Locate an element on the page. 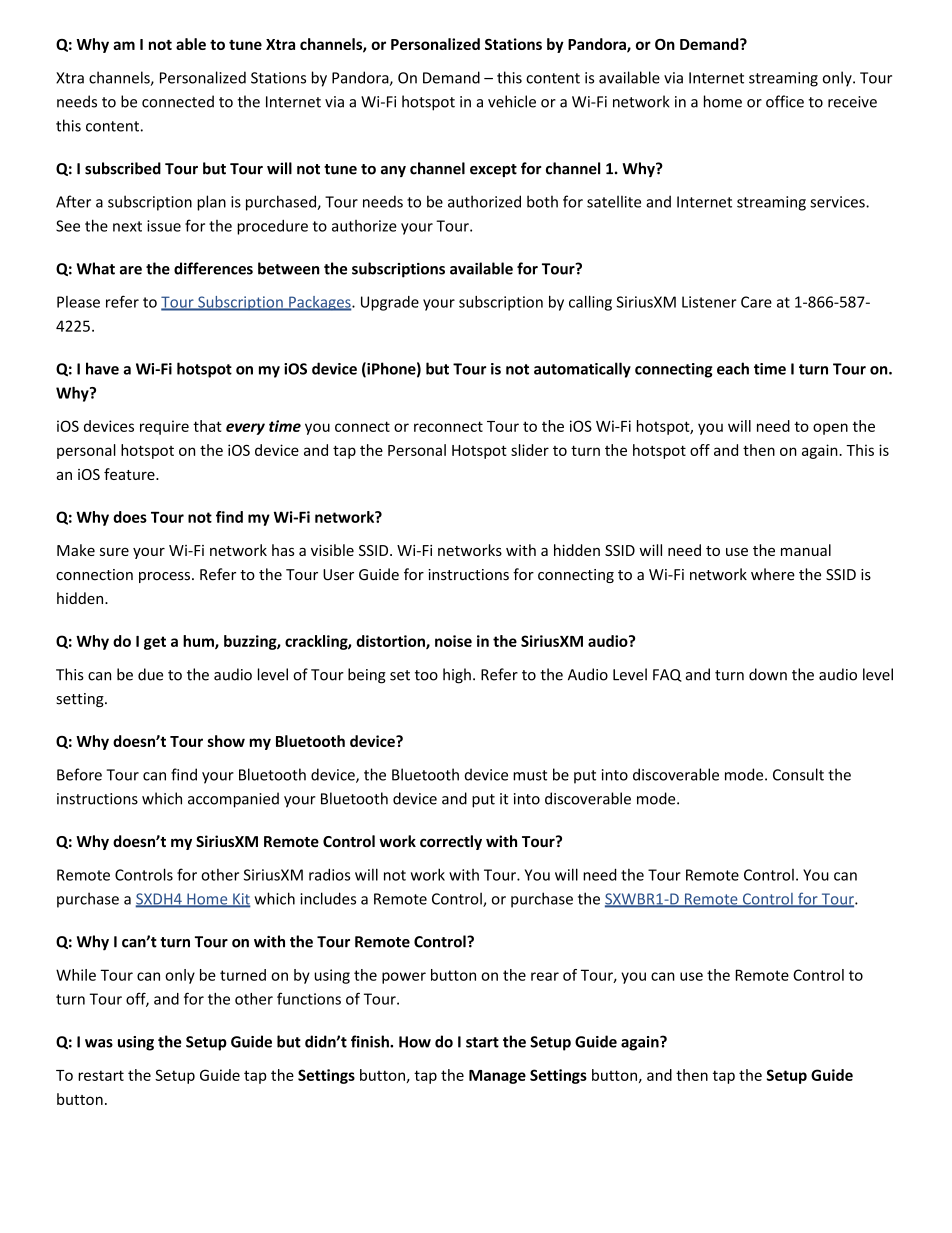 This page has height=1233, width=952. high is located at coordinates (457, 676).
